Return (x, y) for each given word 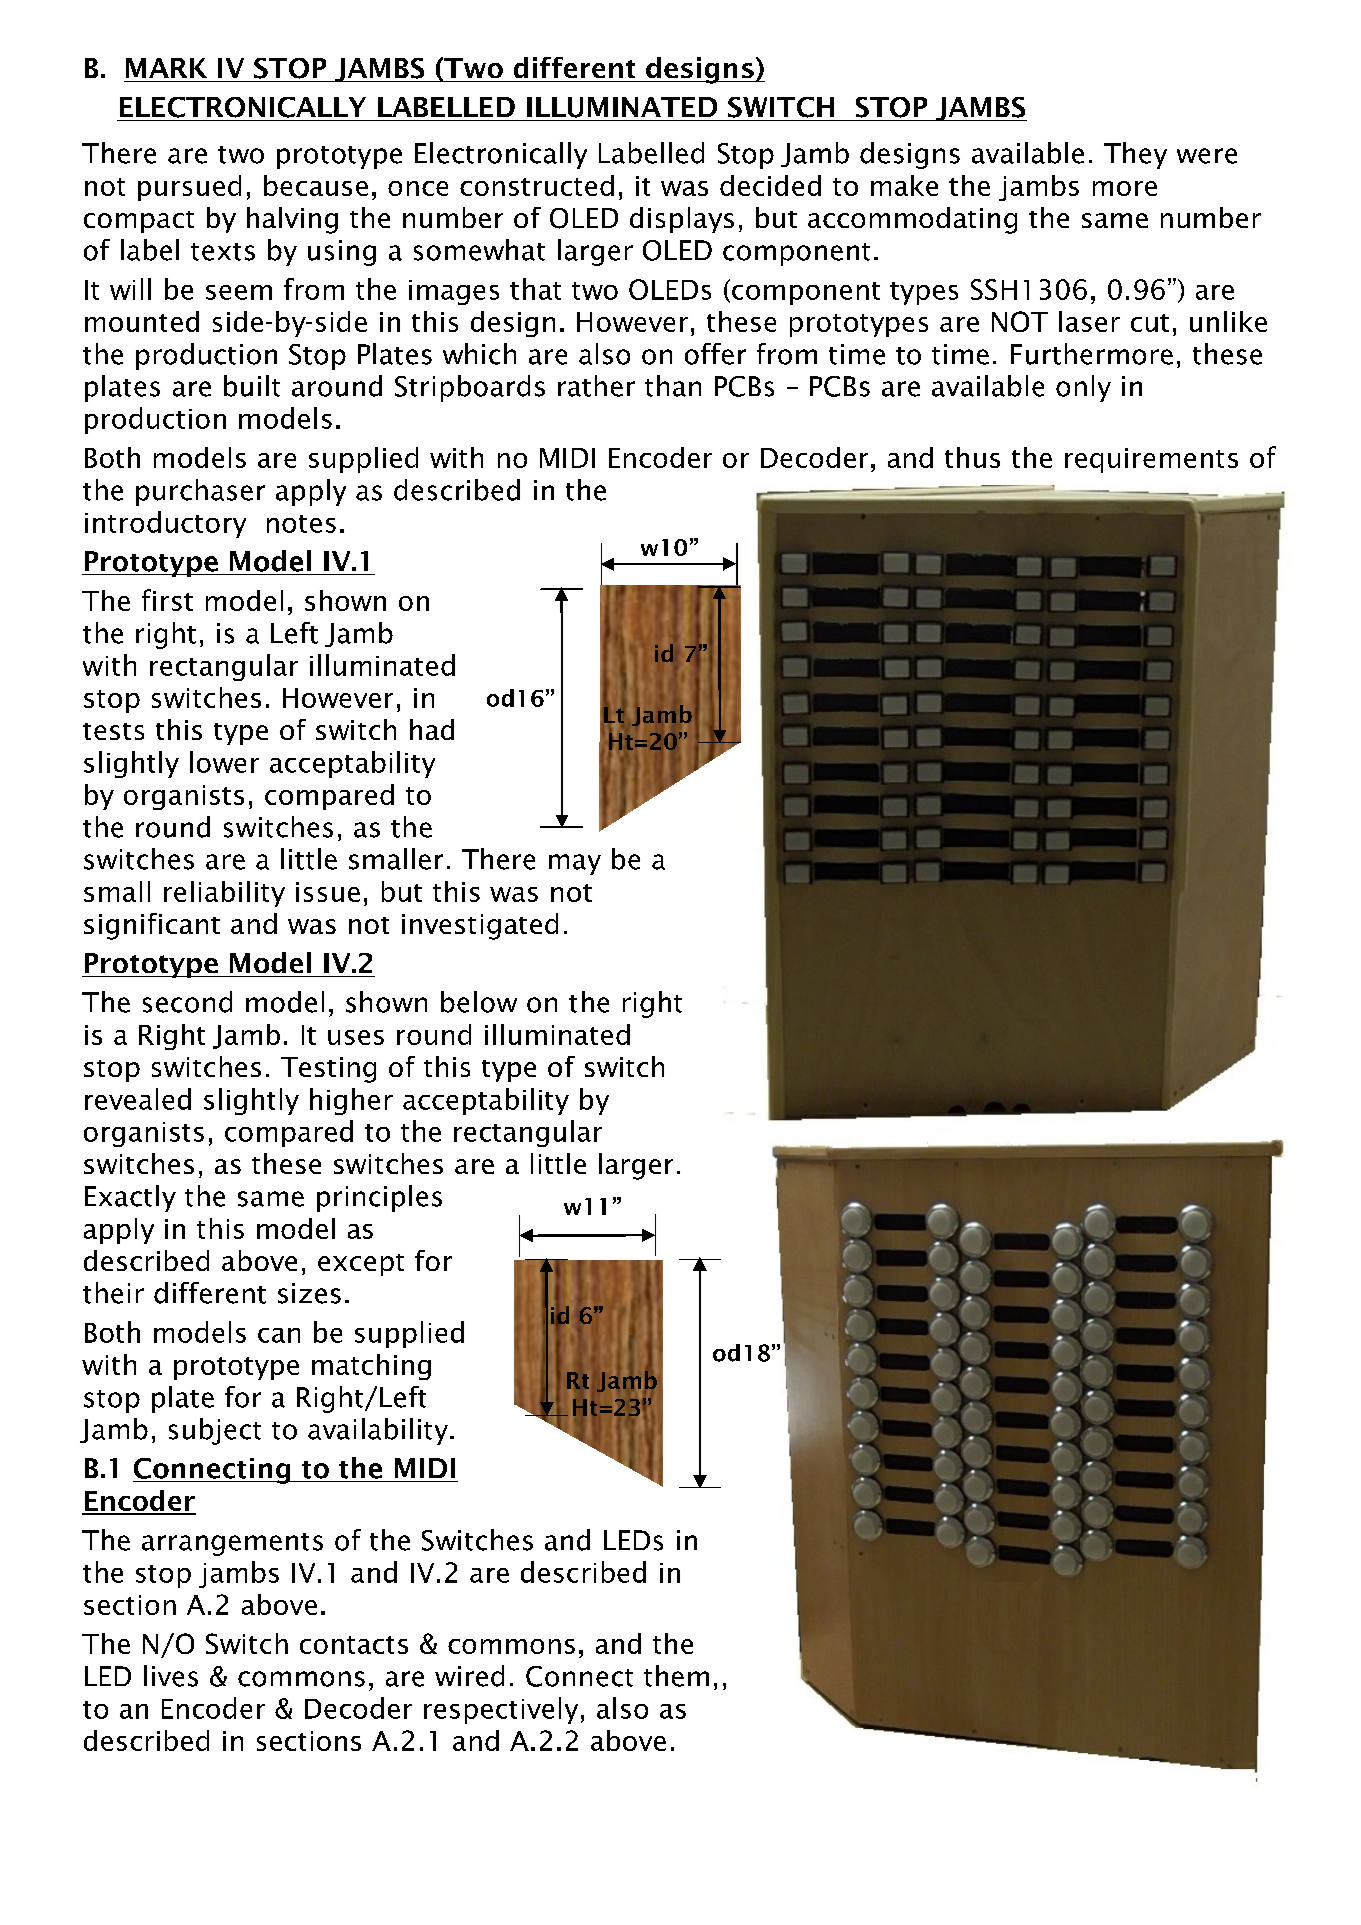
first (167, 600)
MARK (166, 68)
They (1135, 155)
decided (770, 185)
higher (351, 1101)
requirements (1151, 460)
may (575, 864)
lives (171, 1676)
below (479, 1002)
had (432, 729)
